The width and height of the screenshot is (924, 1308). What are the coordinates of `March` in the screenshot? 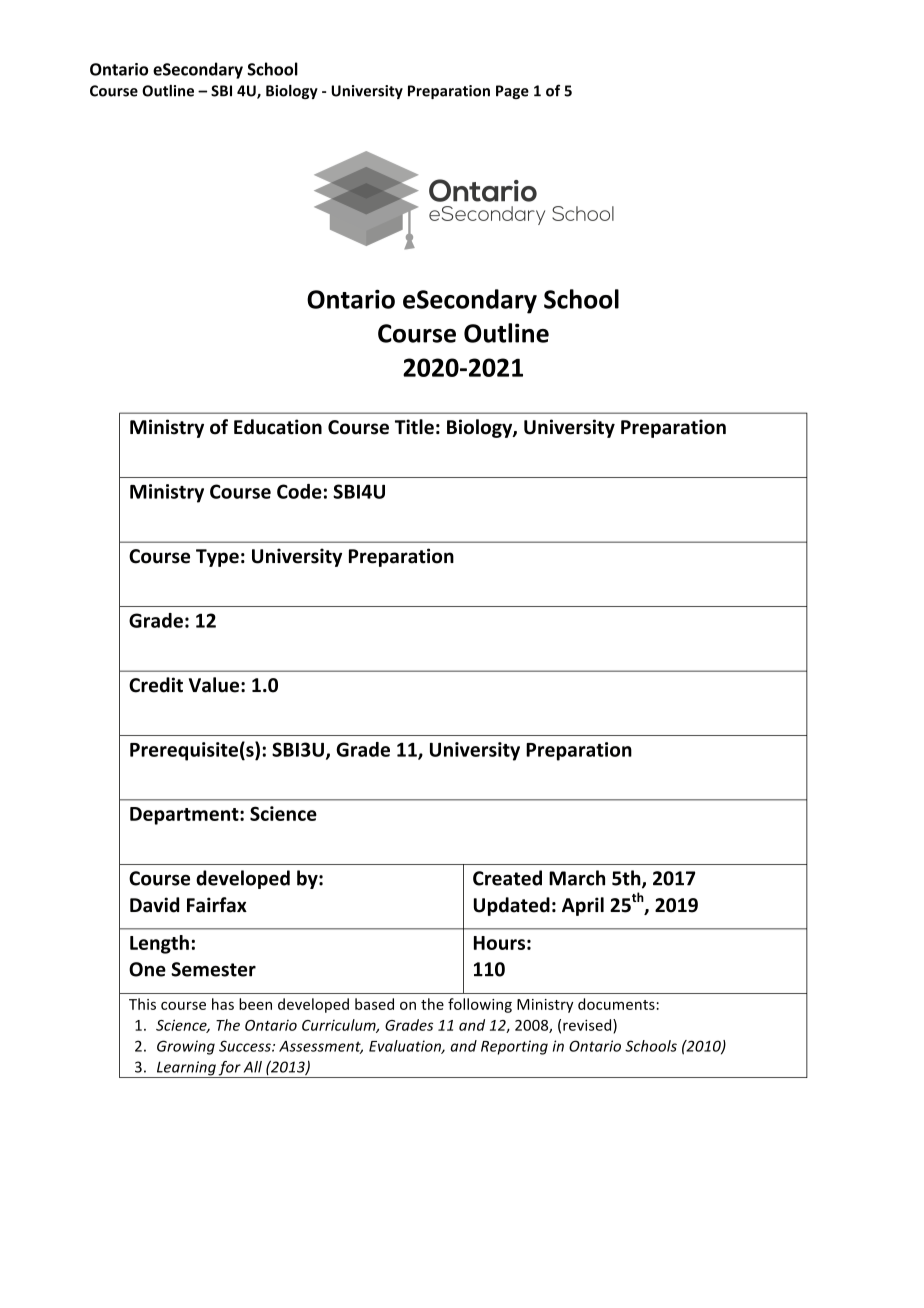 It's located at (577, 878).
